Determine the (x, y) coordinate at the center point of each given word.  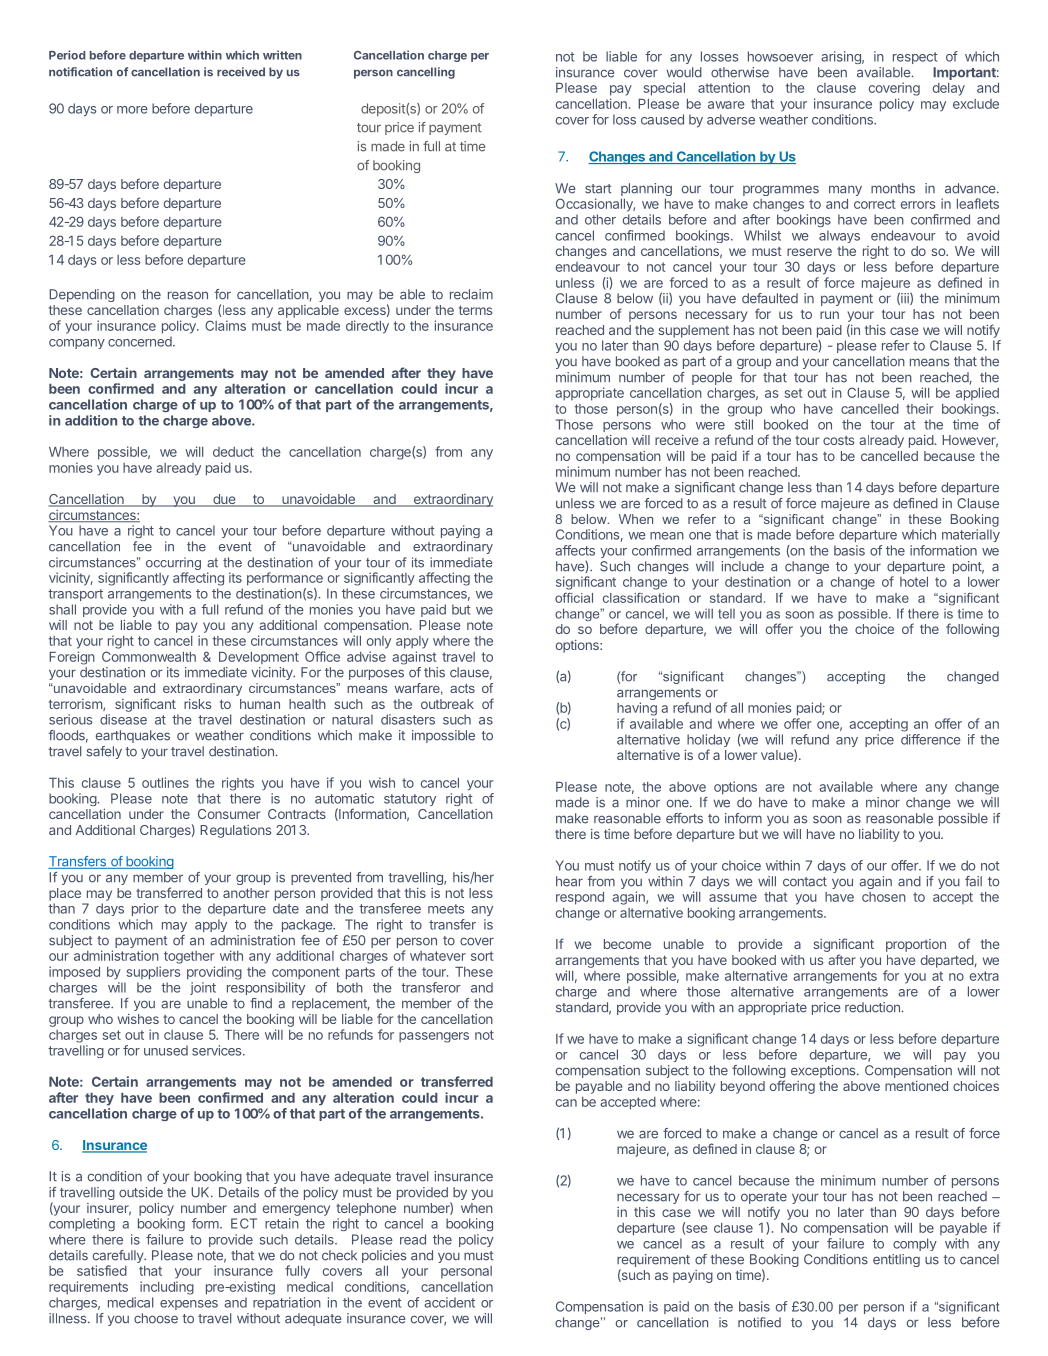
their (920, 408)
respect (915, 58)
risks (197, 704)
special (664, 89)
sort (482, 956)
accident (449, 1302)
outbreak (447, 704)
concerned (141, 341)
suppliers (153, 973)
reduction (873, 1007)
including (167, 1288)
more (132, 110)
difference (931, 739)
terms (475, 310)
